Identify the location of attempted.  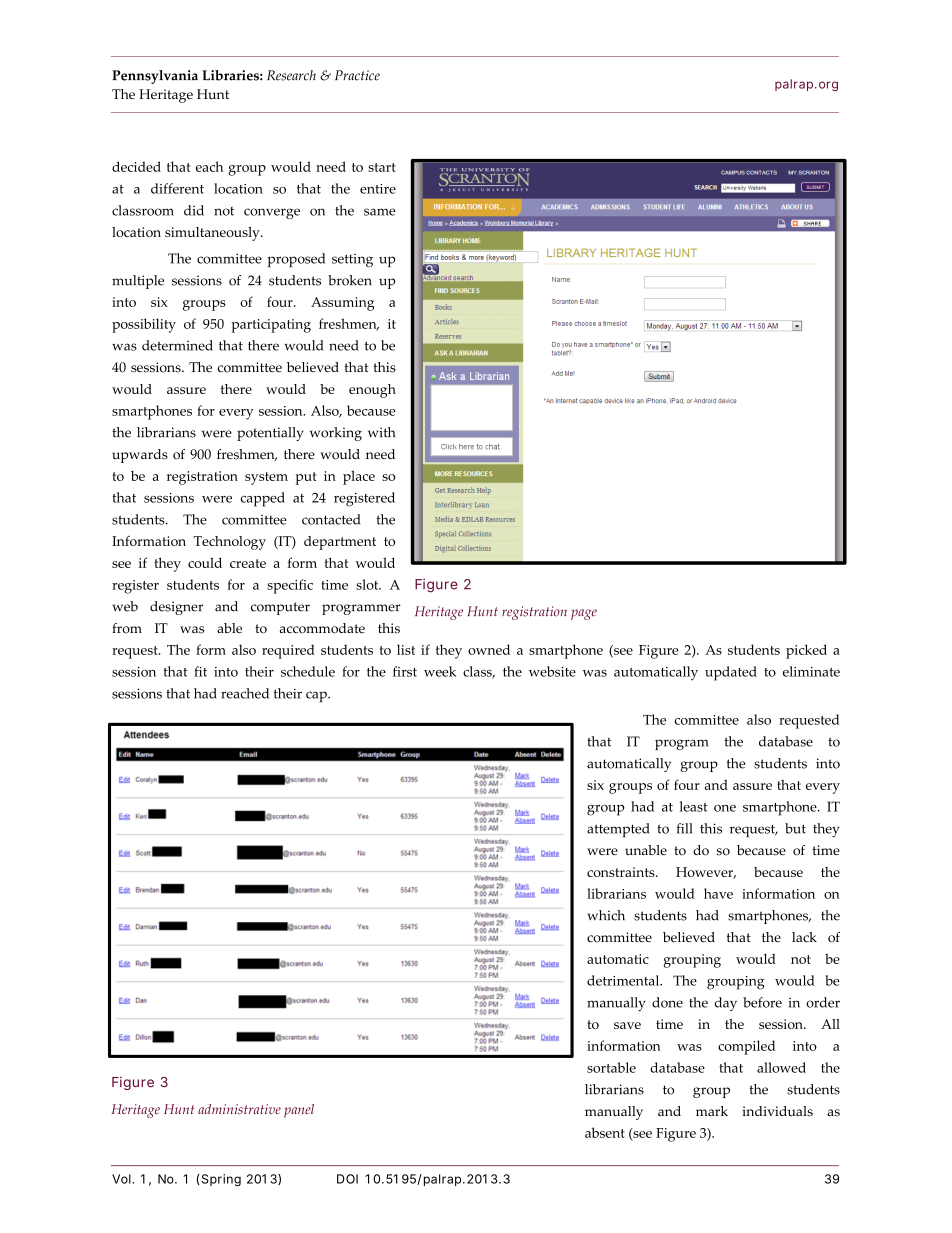
(618, 830).
